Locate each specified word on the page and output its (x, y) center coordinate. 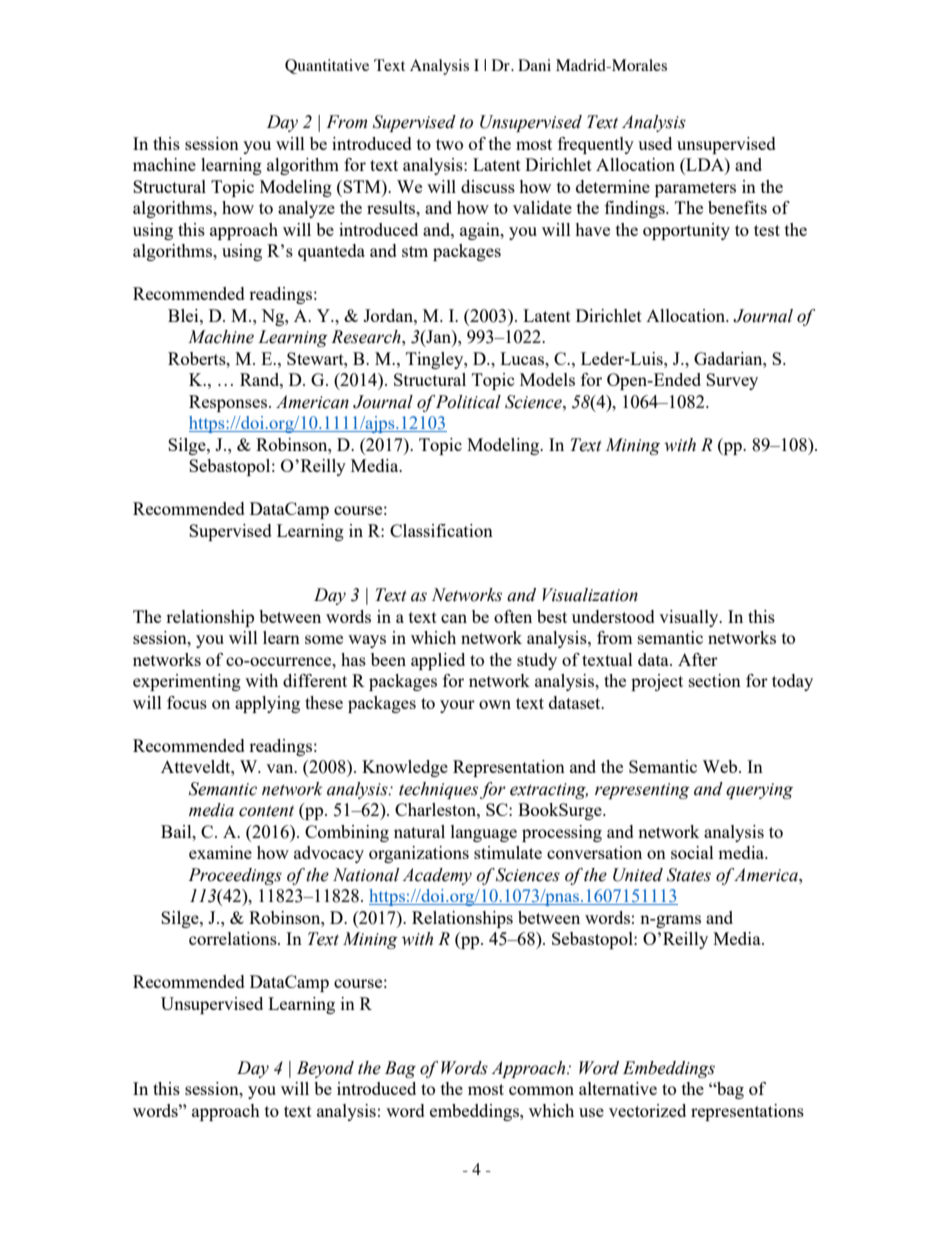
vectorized (647, 1110)
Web (721, 766)
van (281, 768)
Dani (534, 65)
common (541, 1090)
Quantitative (327, 66)
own (495, 704)
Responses (229, 403)
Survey (732, 381)
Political (468, 402)
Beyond (325, 1069)
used (655, 143)
